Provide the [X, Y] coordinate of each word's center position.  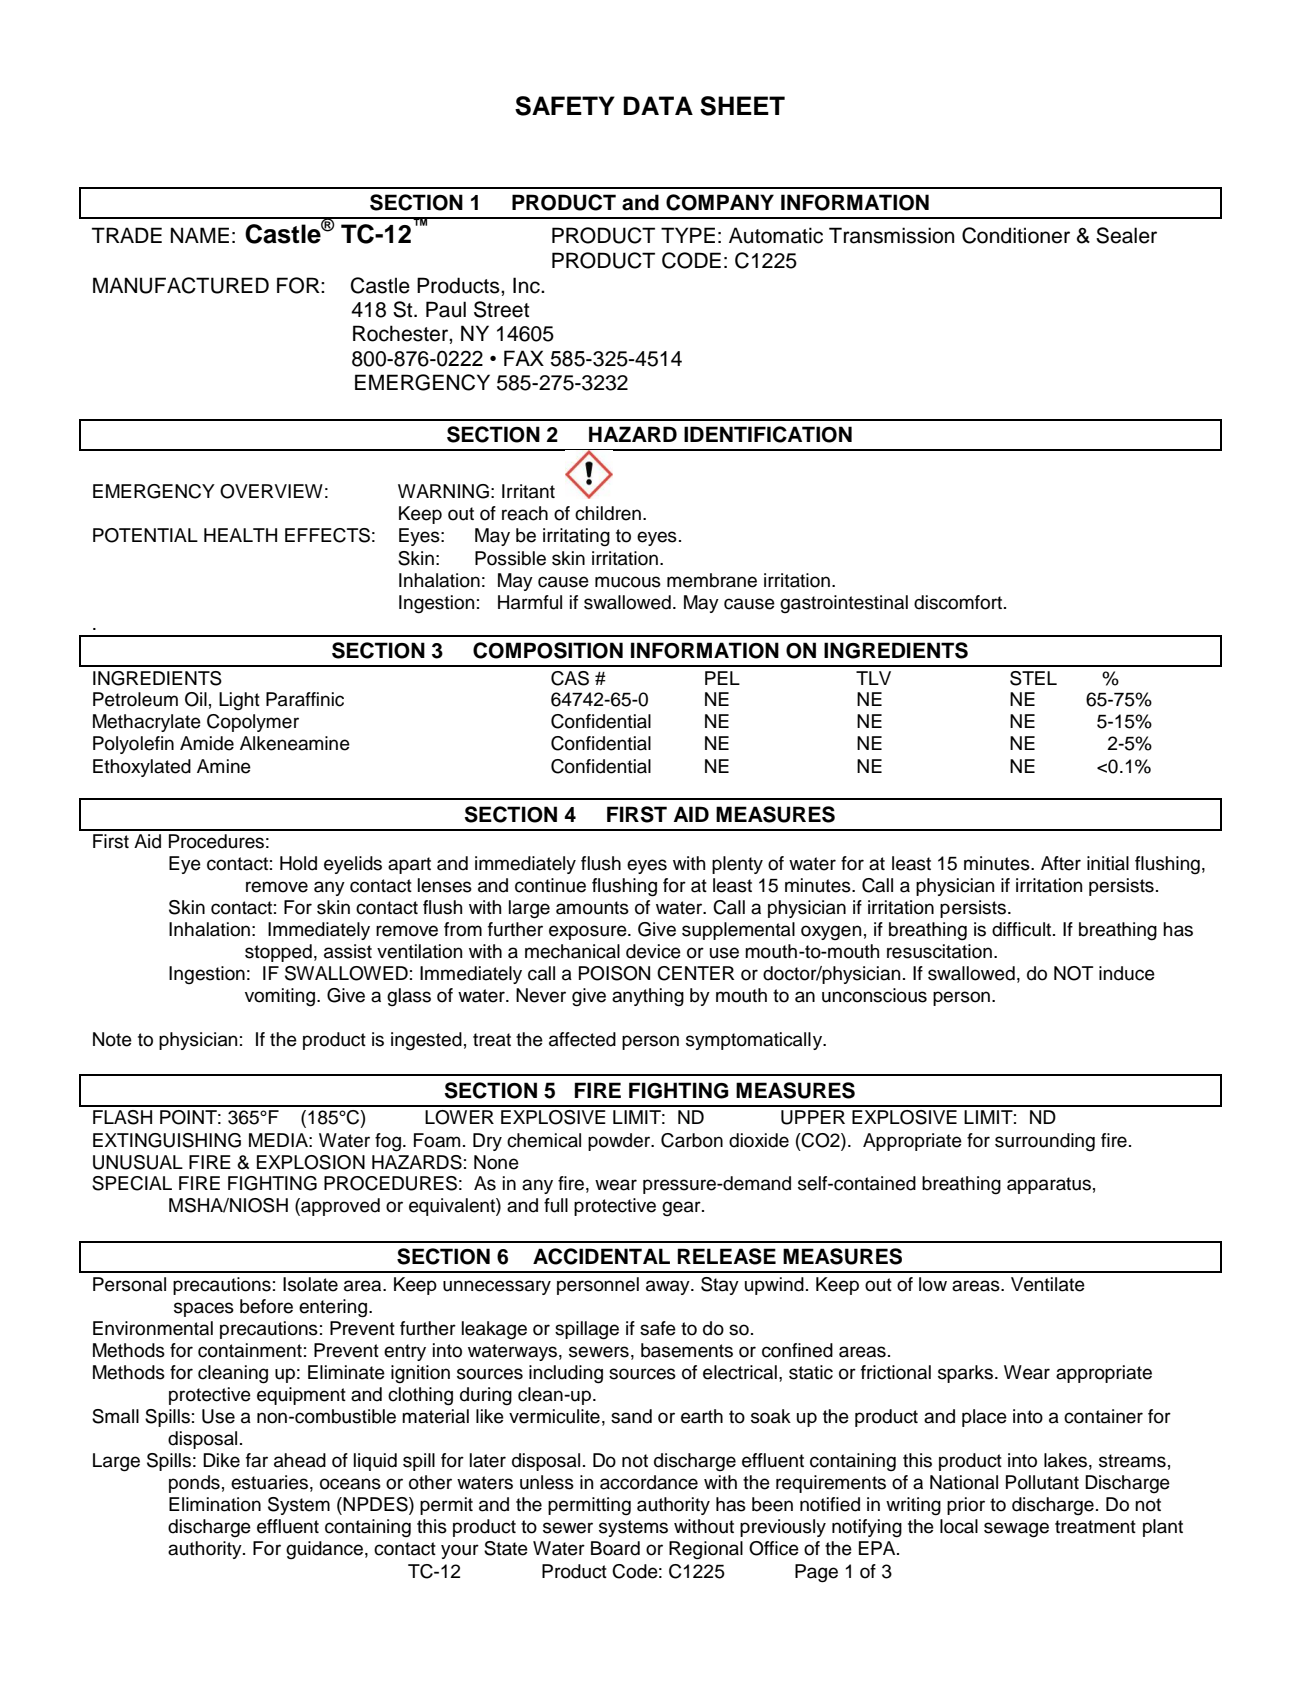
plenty [737, 865]
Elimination [215, 1504]
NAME [200, 235]
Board [615, 1548]
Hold [298, 863]
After [1061, 863]
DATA [658, 105]
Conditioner [1016, 235]
